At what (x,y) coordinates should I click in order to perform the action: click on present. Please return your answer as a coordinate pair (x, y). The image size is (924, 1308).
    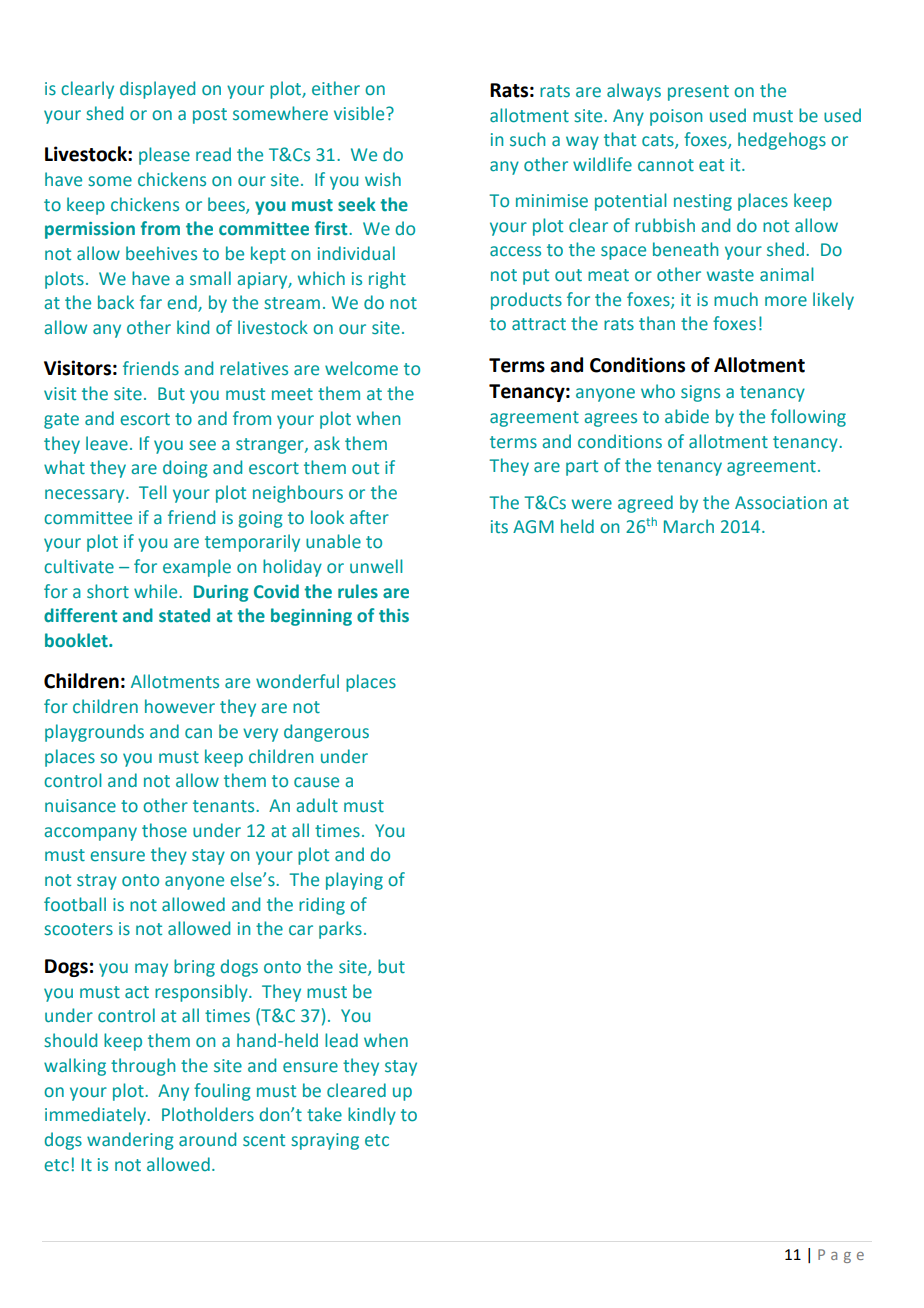
    Looking at the image, I should click on (698, 93).
